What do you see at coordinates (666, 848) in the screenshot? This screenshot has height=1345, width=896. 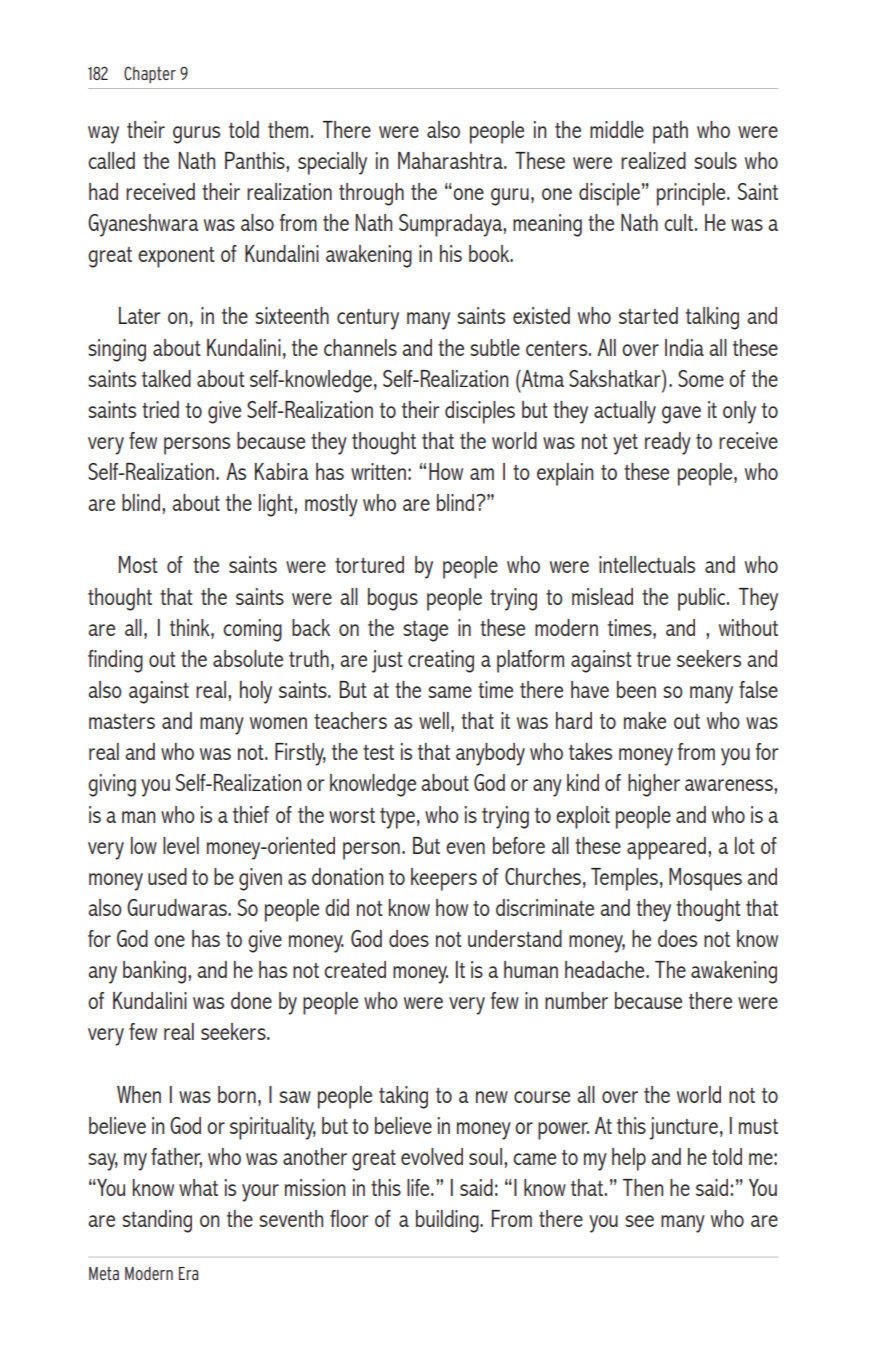 I see `appeared` at bounding box center [666, 848].
